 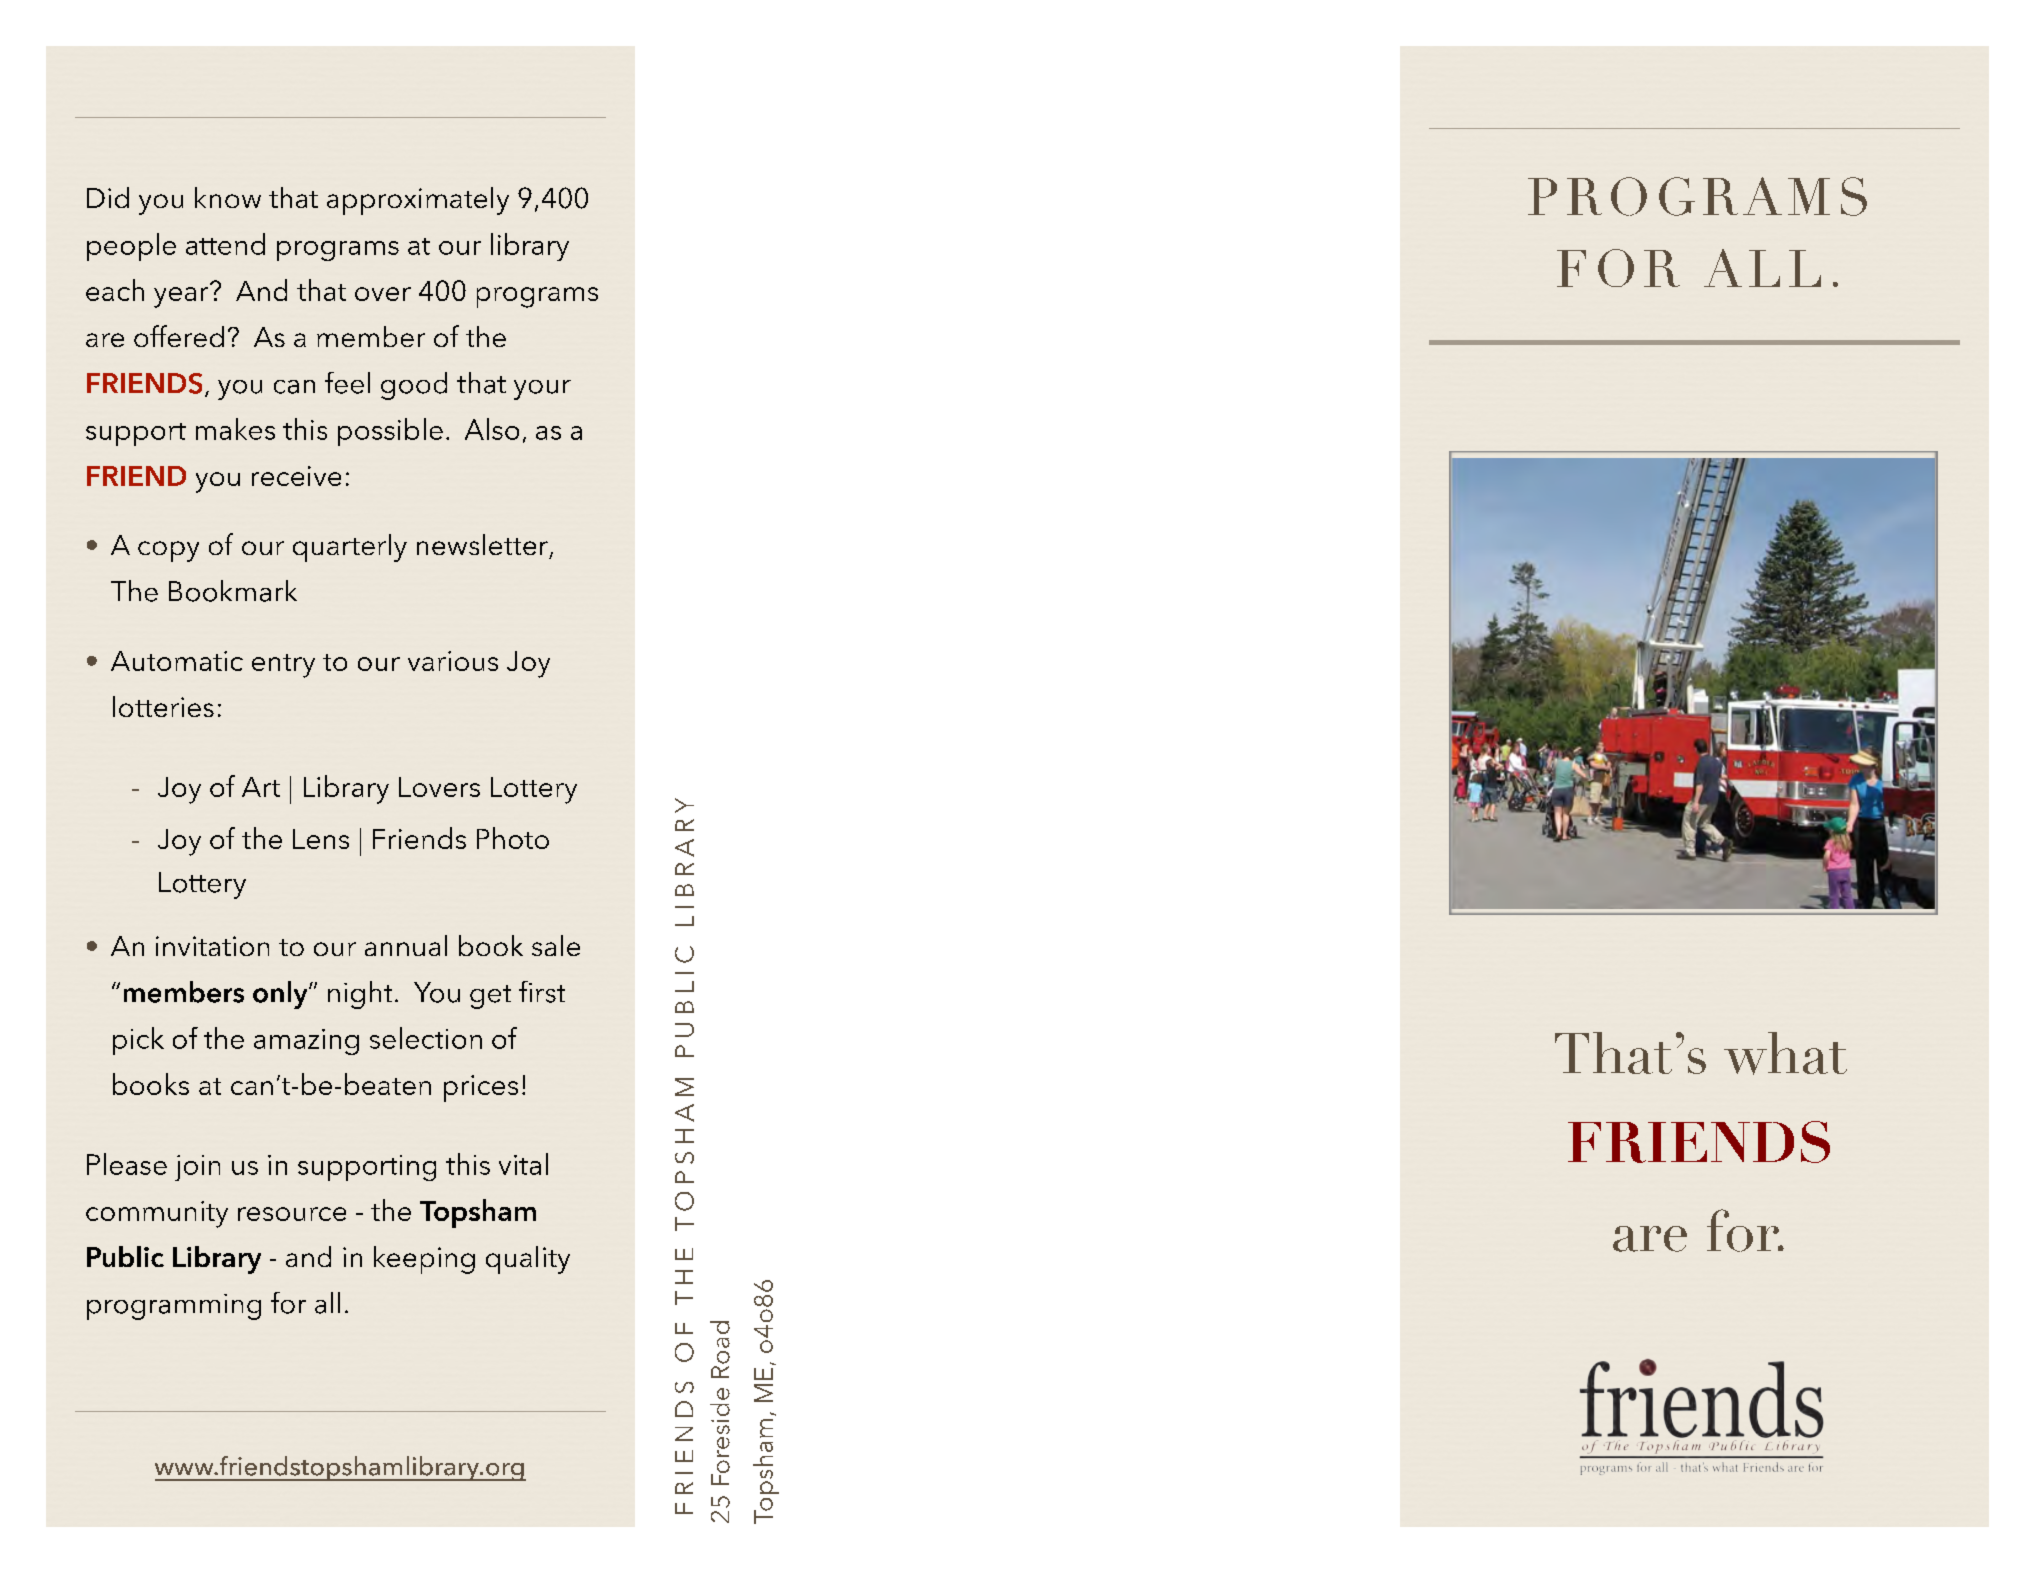 I want to click on attend, so click(x=225, y=244).
